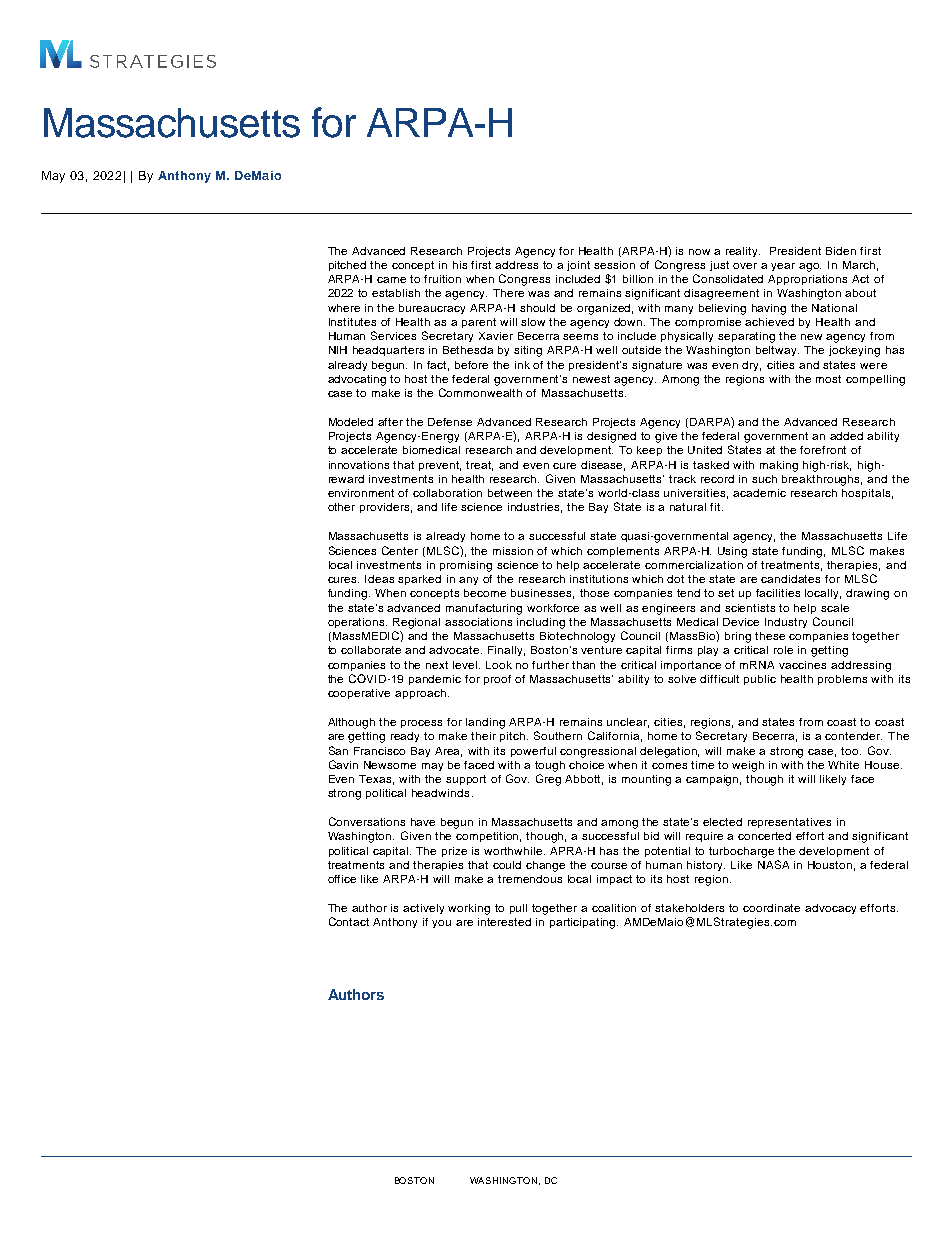 This image has height=1233, width=952. What do you see at coordinates (790, 579) in the image?
I see `candidates` at bounding box center [790, 579].
